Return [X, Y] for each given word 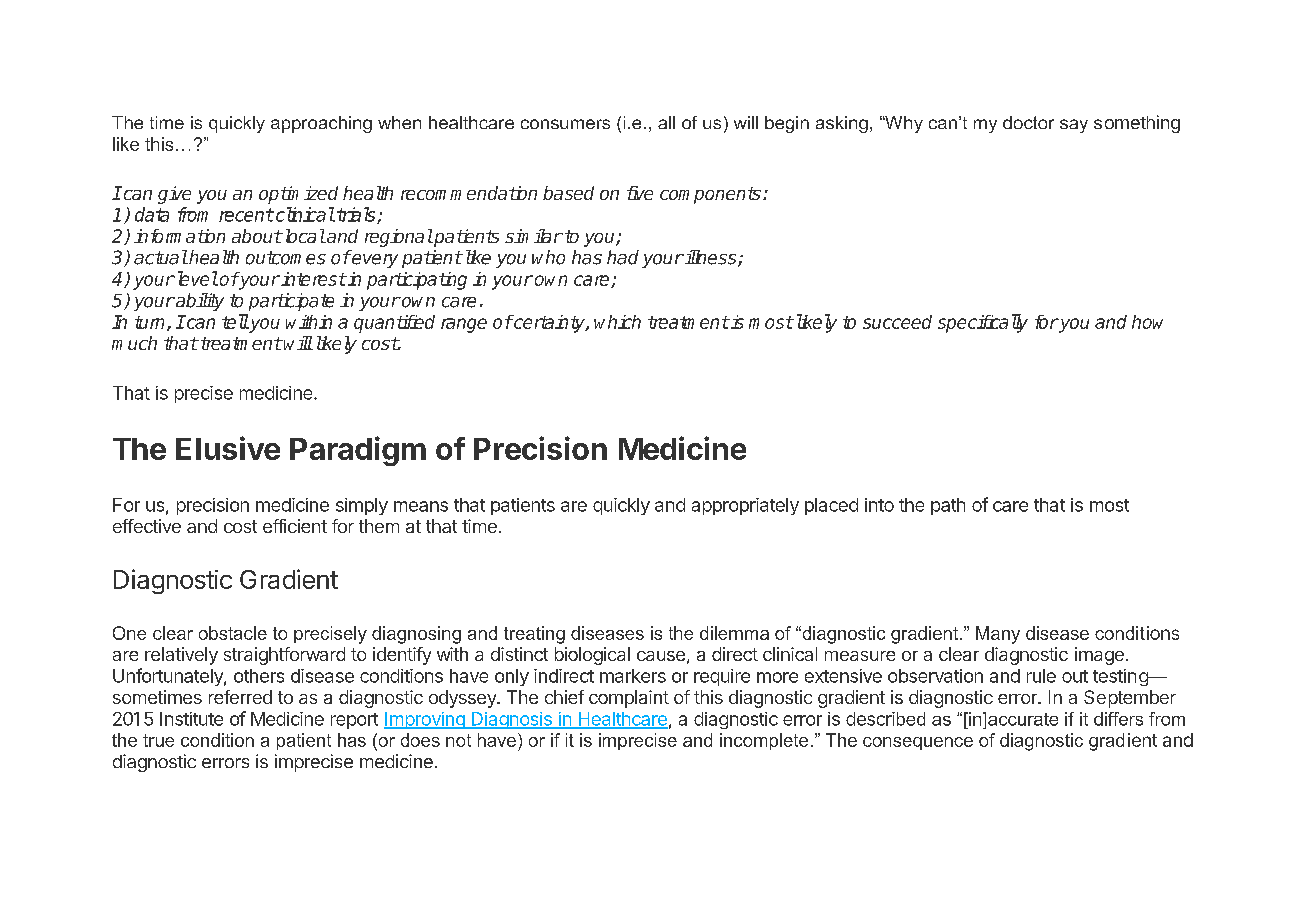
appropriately [745, 506]
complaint [629, 699]
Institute [191, 719]
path [948, 506]
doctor [1028, 122]
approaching [321, 124]
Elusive [228, 448]
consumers [565, 124]
